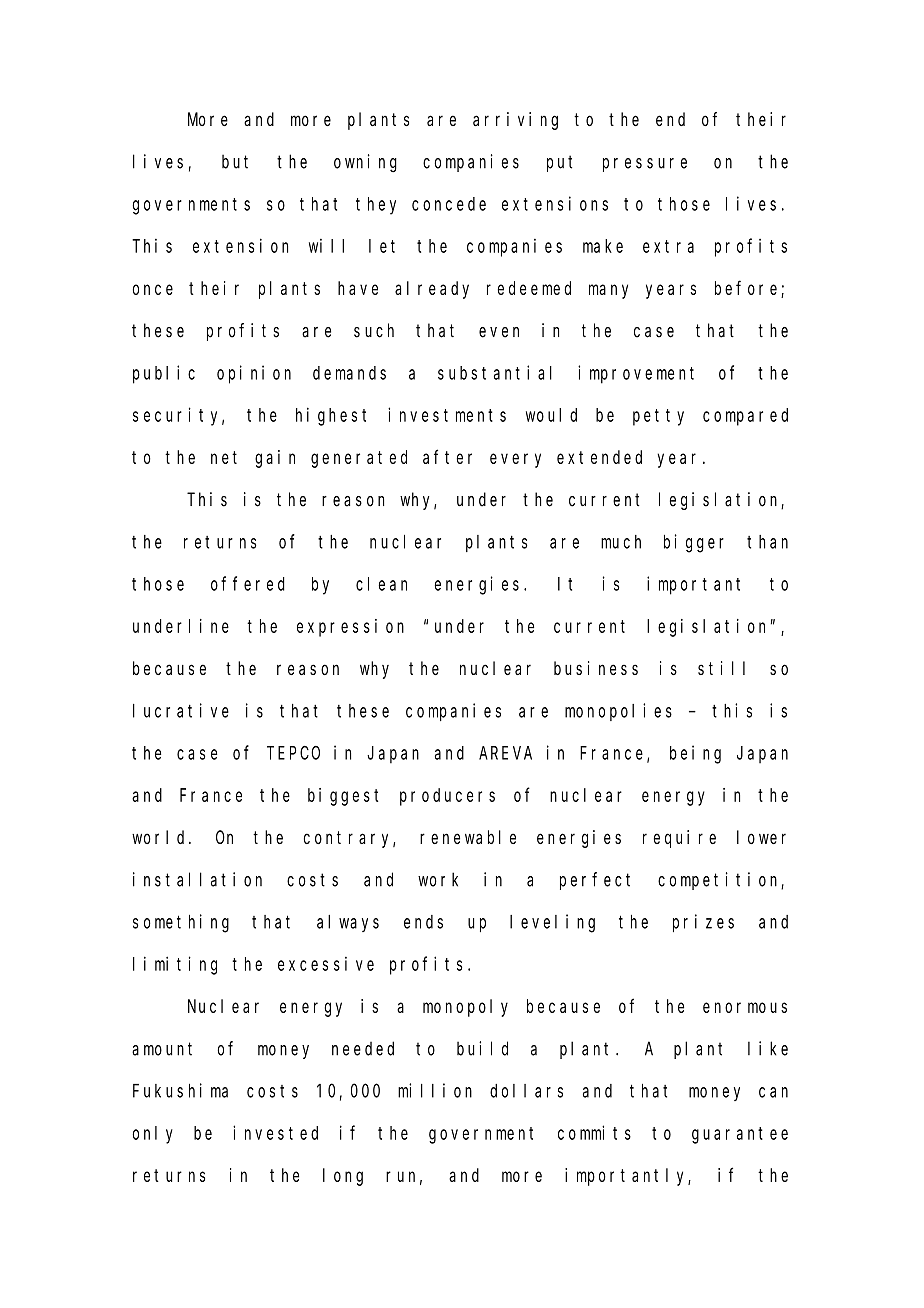 This screenshot has width=924, height=1308. I want to click on producers, so click(447, 797).
